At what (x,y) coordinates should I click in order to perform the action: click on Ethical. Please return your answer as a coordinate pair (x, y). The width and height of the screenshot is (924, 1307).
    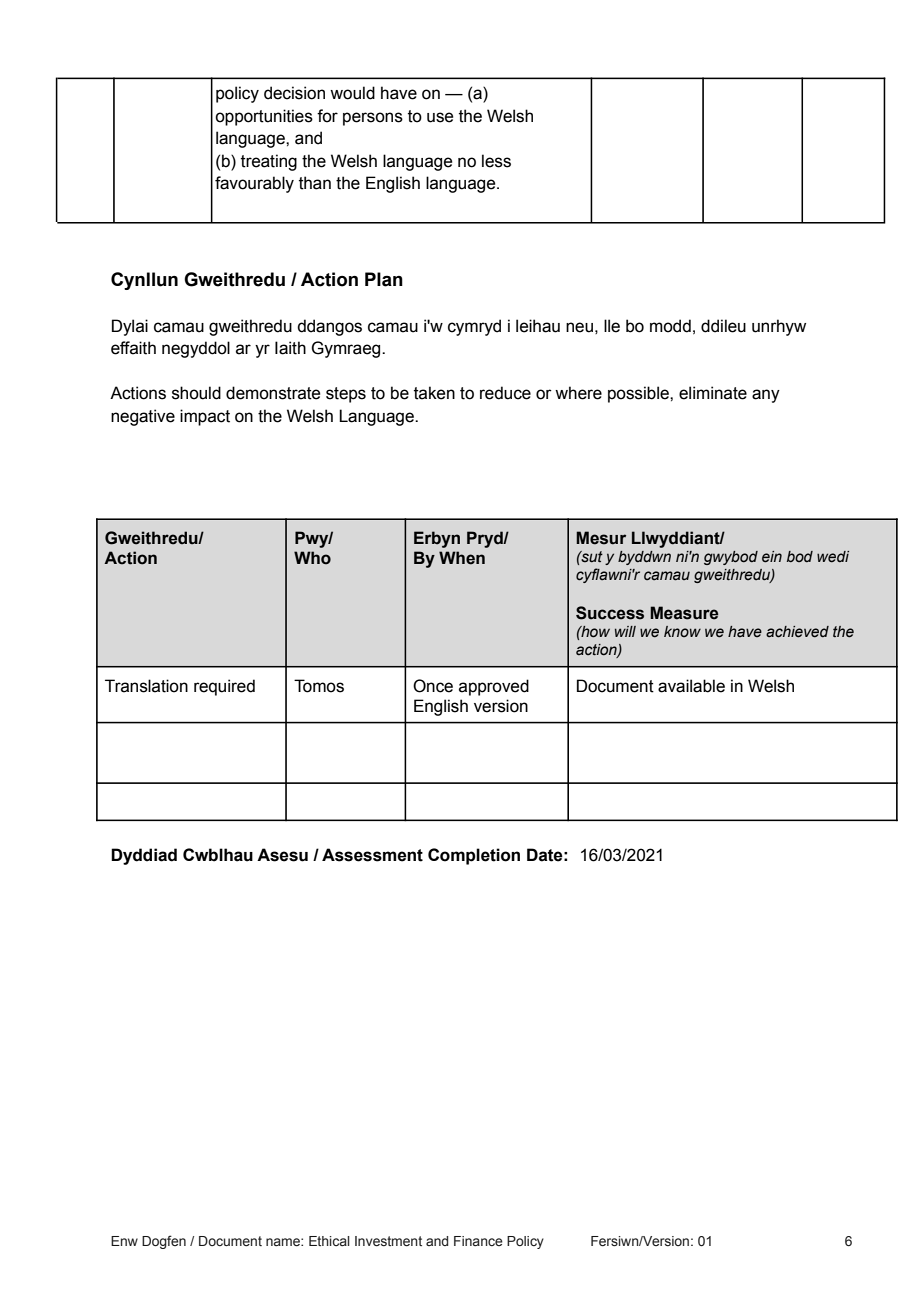
    Looking at the image, I should click on (329, 1241).
